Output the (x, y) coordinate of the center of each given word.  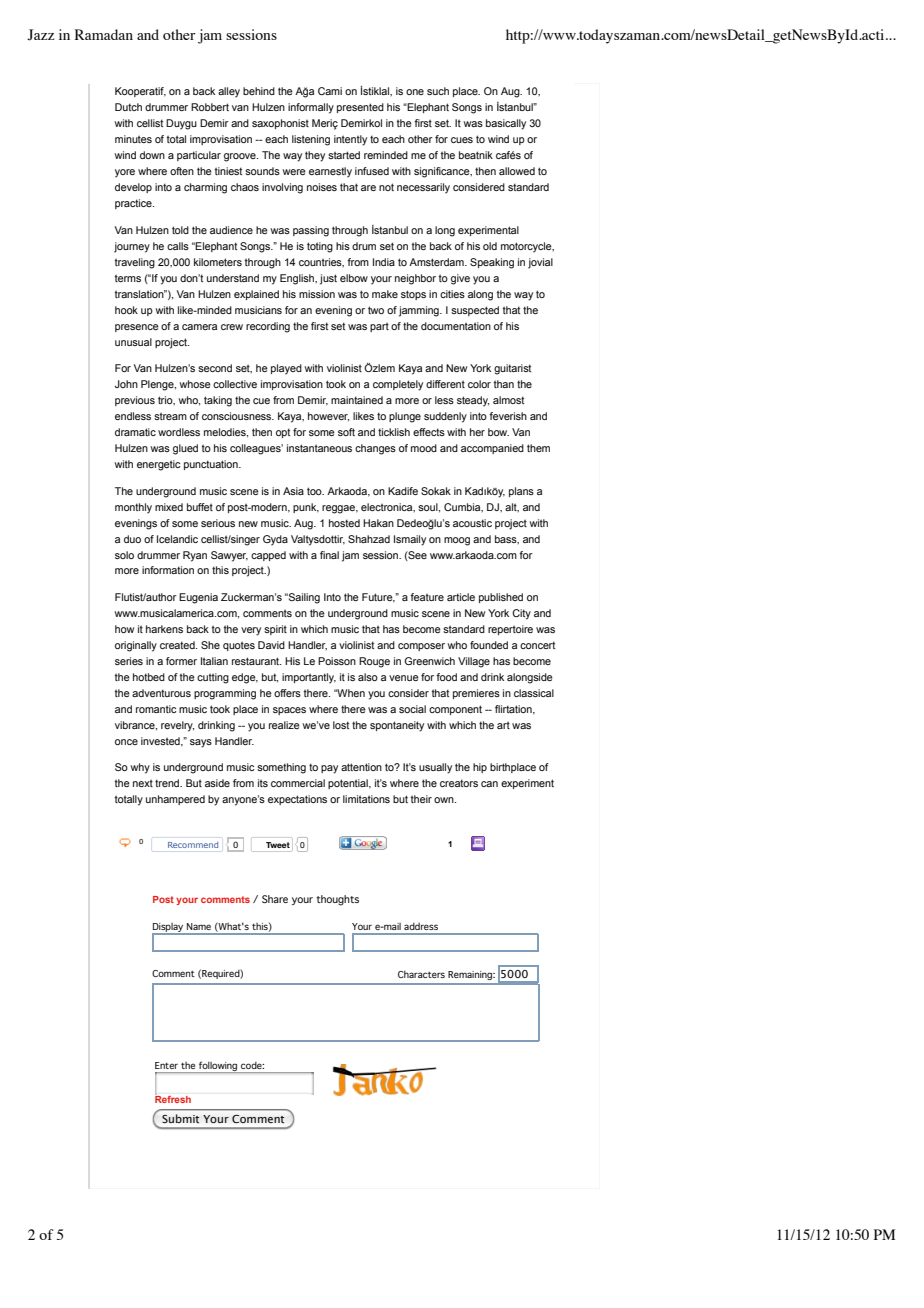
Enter (166, 1065)
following (218, 1067)
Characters (421, 974)
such (438, 91)
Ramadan (104, 34)
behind (259, 91)
